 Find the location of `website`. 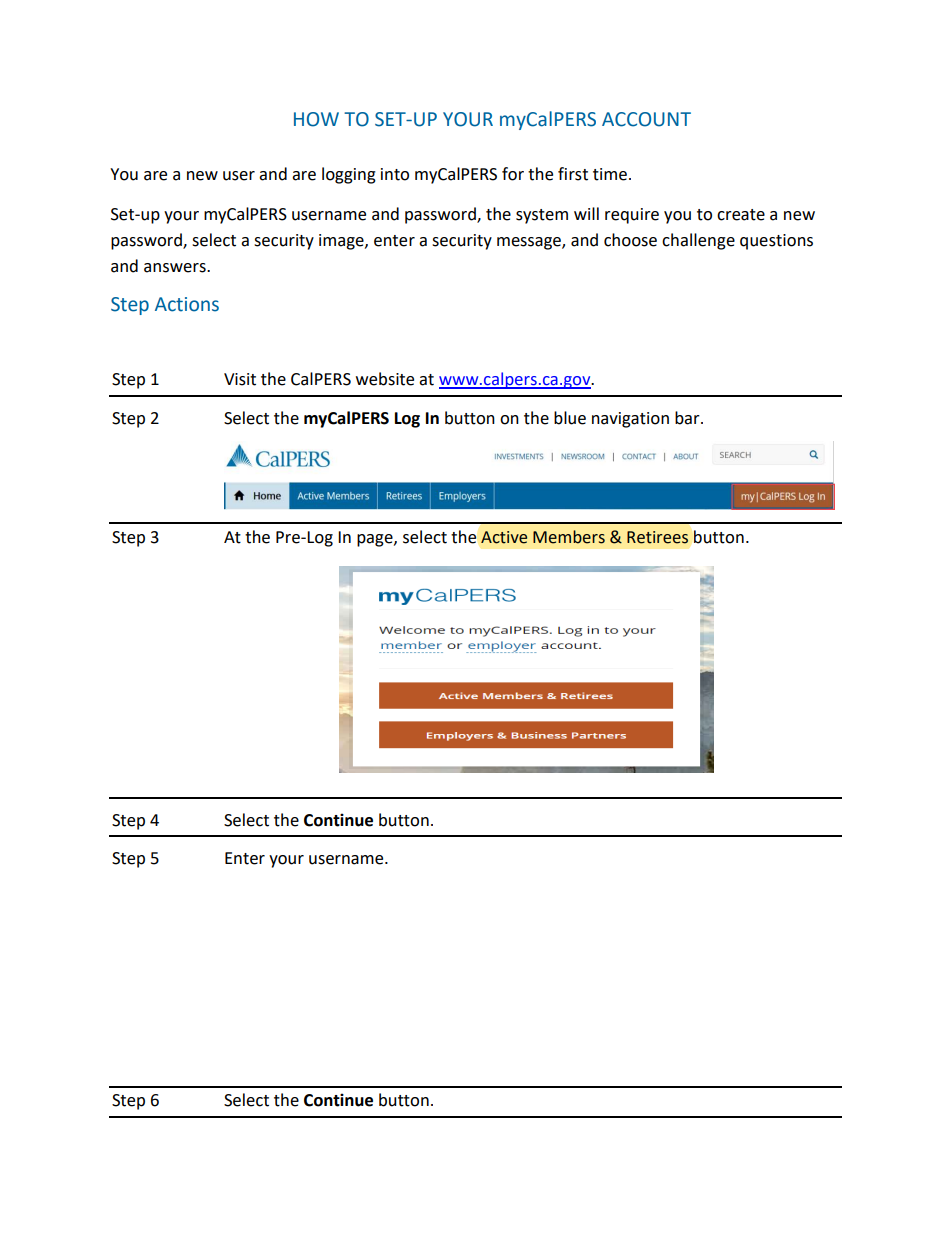

website is located at coordinates (385, 379).
